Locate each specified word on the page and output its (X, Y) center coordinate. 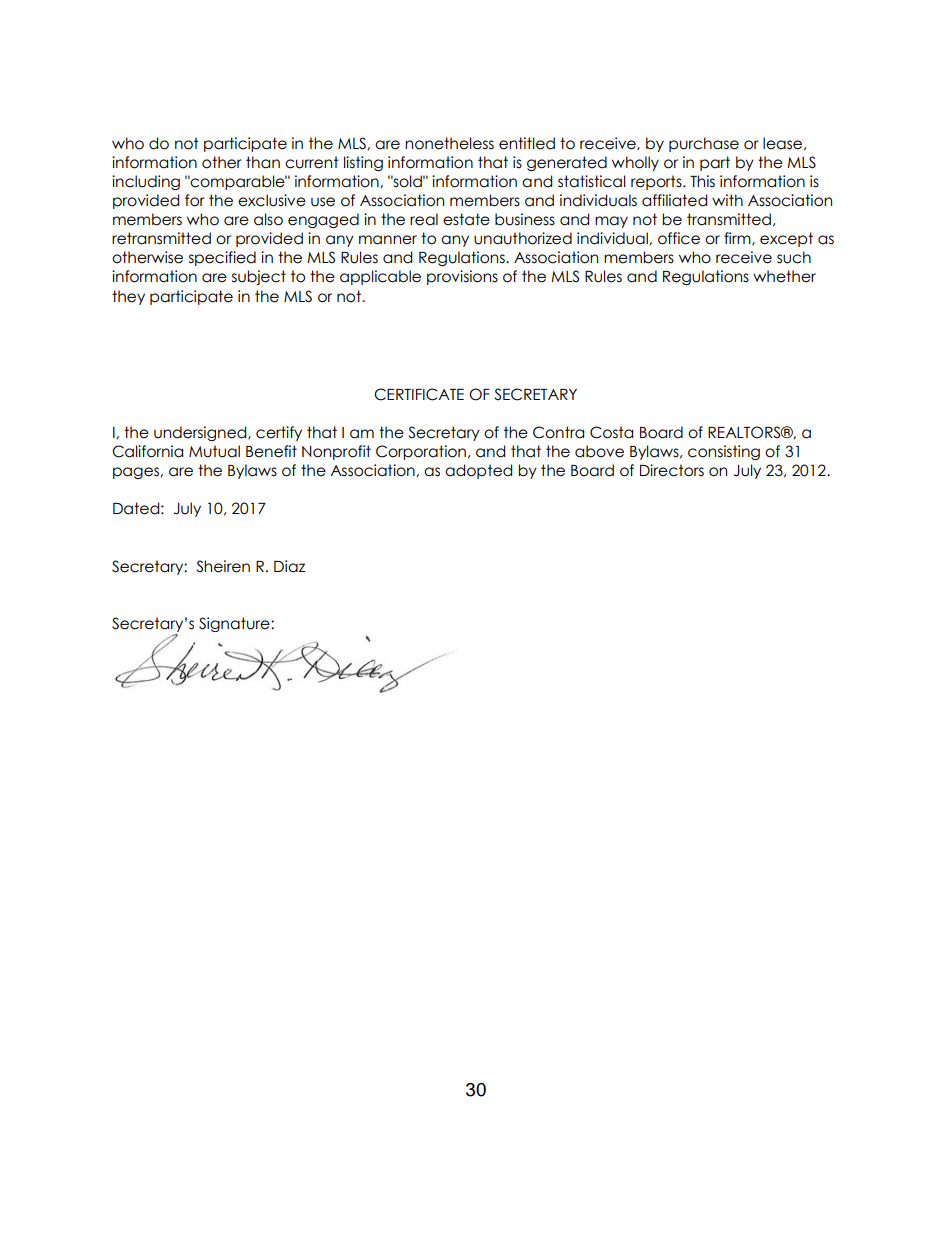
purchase (704, 144)
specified (222, 258)
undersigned (201, 433)
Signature (235, 624)
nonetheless (449, 143)
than (263, 162)
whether (784, 276)
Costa (611, 432)
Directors (672, 470)
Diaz (289, 566)
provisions (462, 277)
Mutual (214, 451)
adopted (478, 471)
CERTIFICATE (419, 394)
